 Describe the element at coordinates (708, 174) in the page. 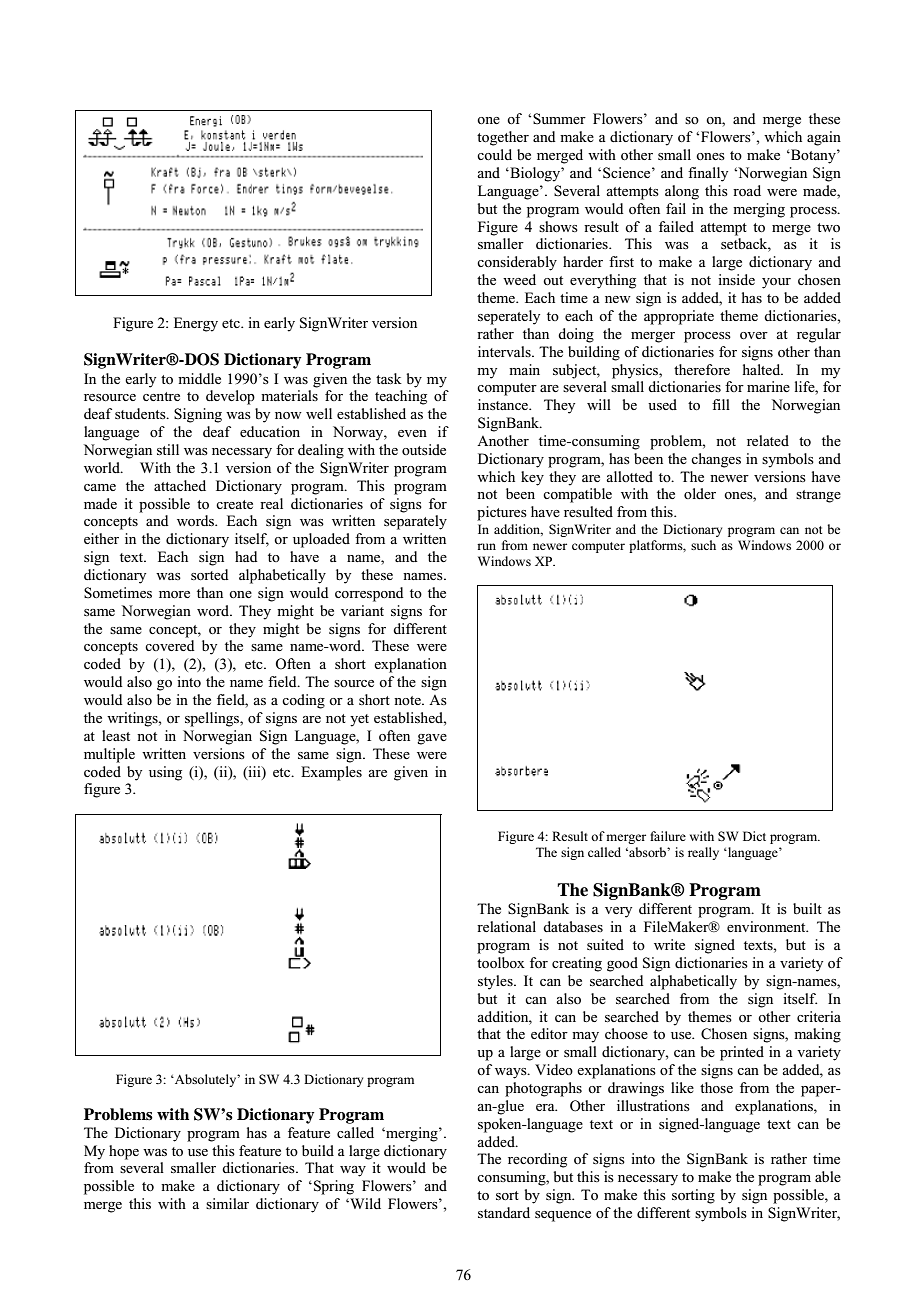

I see `finally` at that location.
